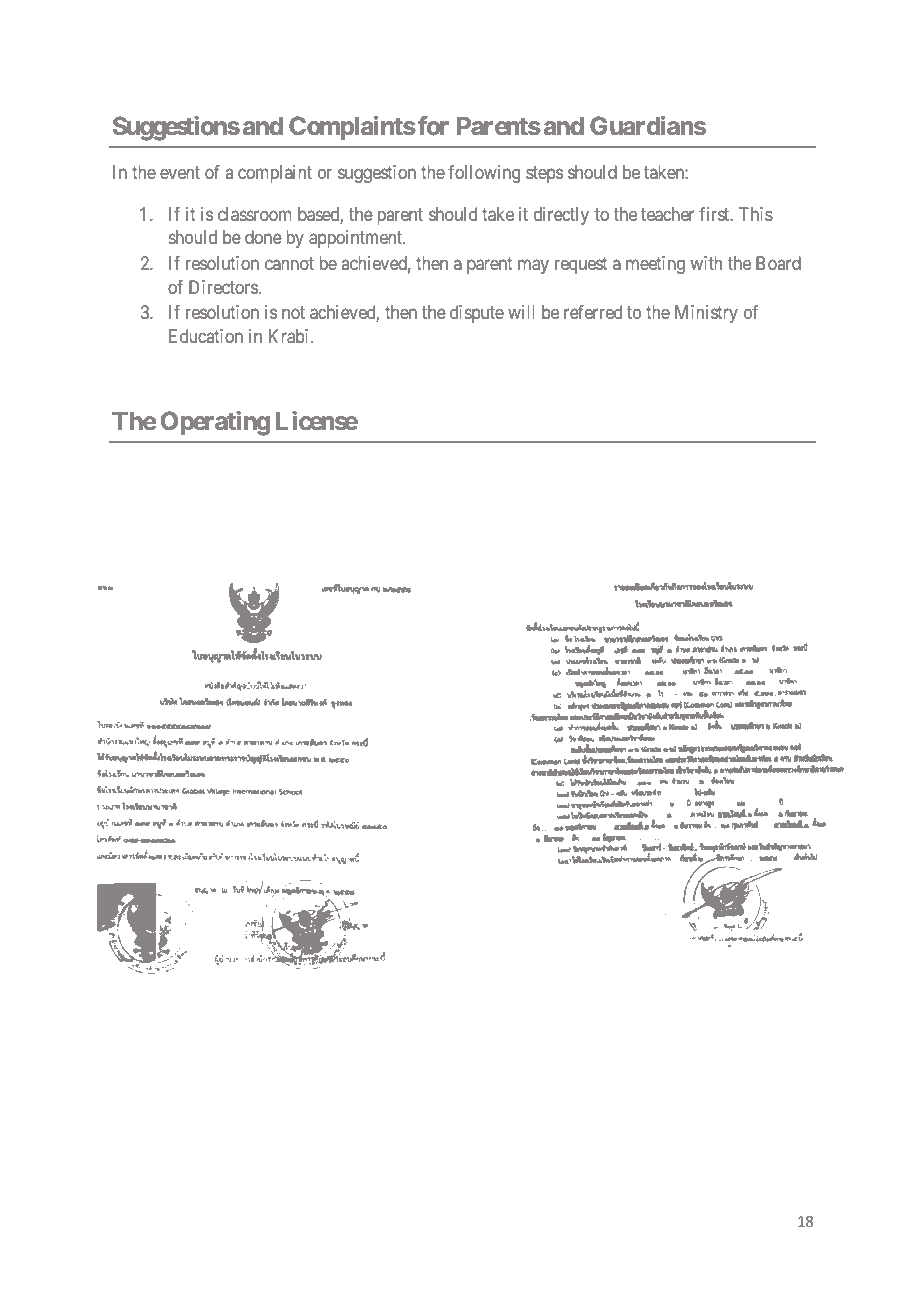  Describe the element at coordinates (290, 336) in the page. I see `Krabi` at that location.
